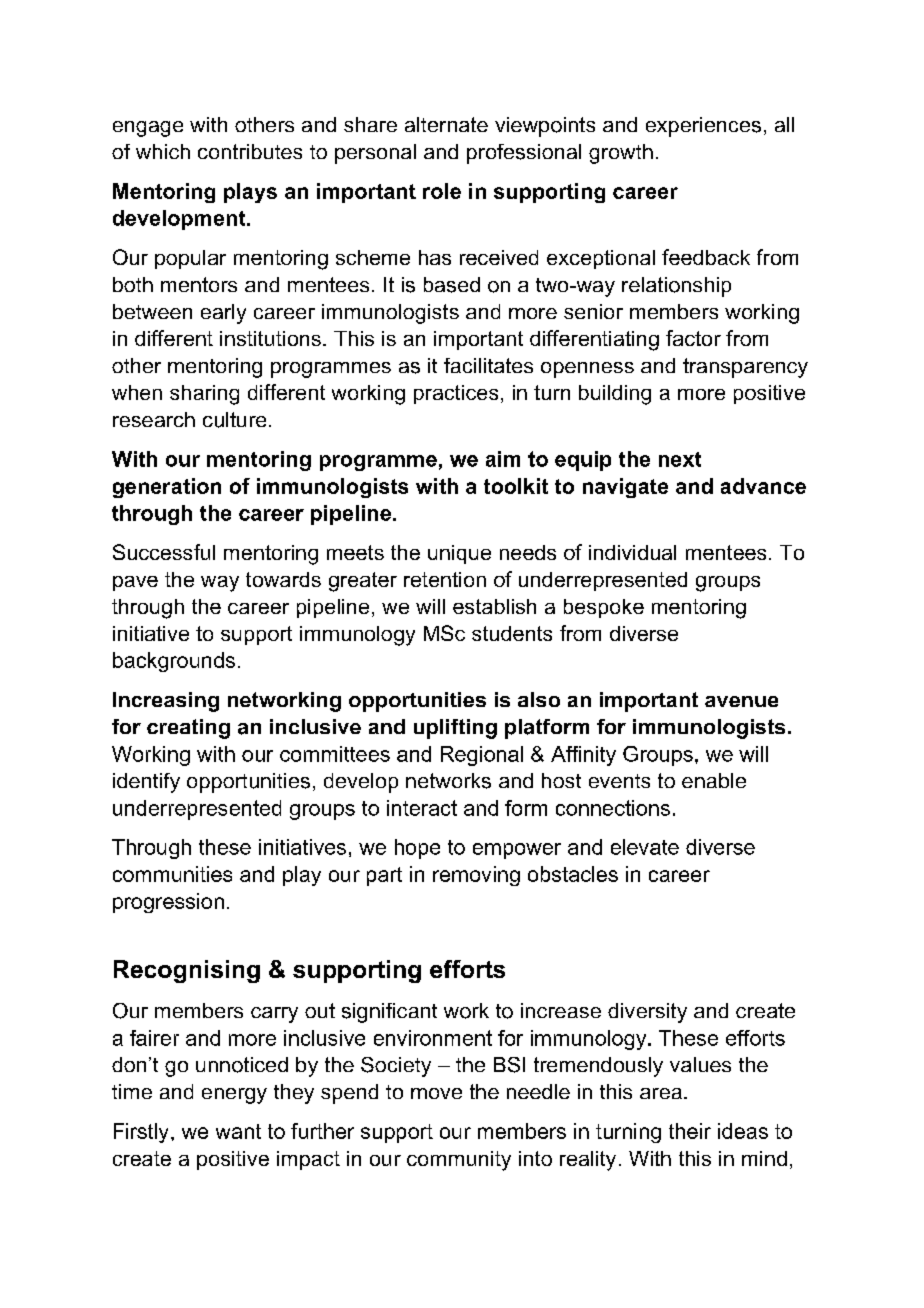  I want to click on want, so click(238, 1131).
